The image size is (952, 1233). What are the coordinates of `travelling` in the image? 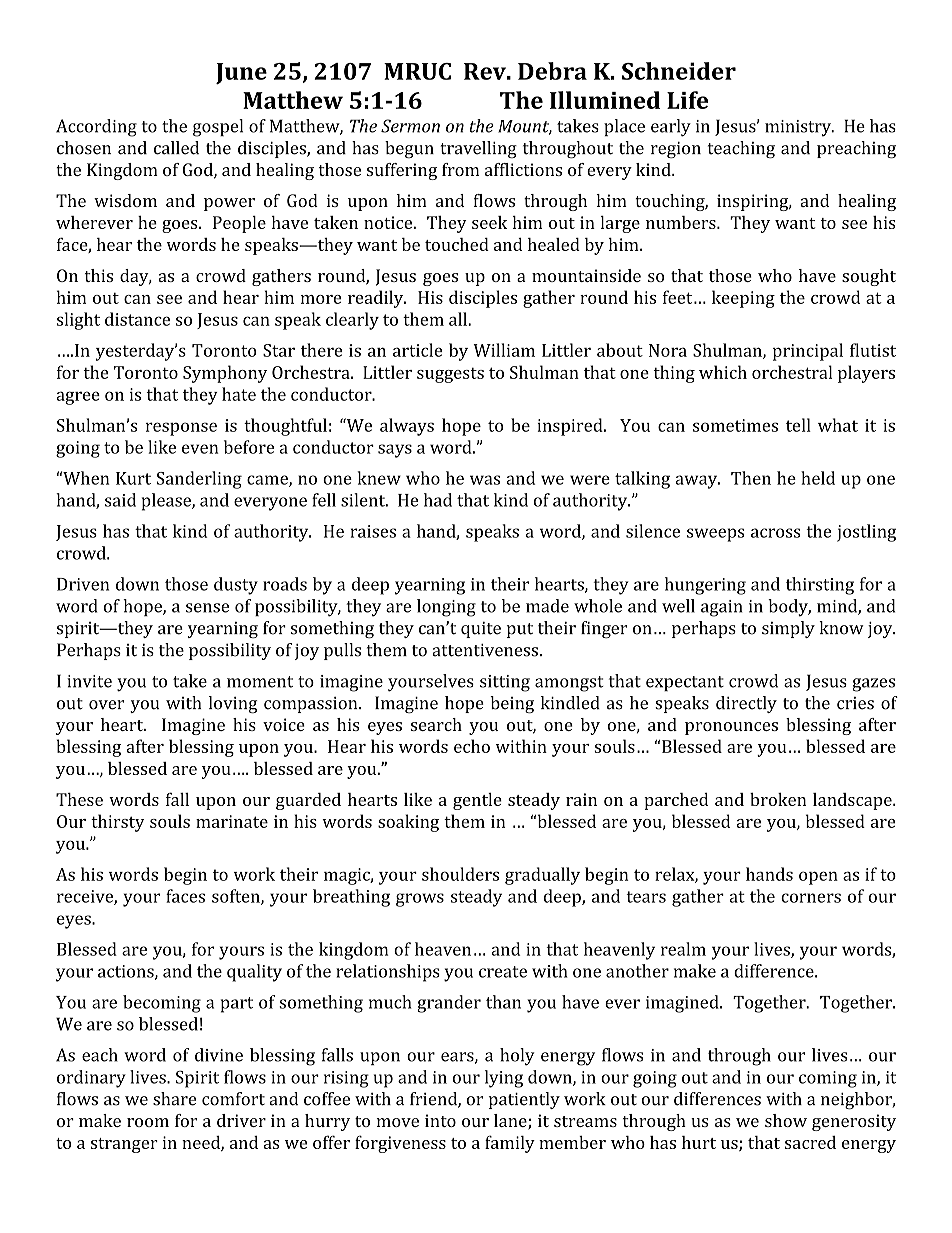 It's located at (478, 149).
